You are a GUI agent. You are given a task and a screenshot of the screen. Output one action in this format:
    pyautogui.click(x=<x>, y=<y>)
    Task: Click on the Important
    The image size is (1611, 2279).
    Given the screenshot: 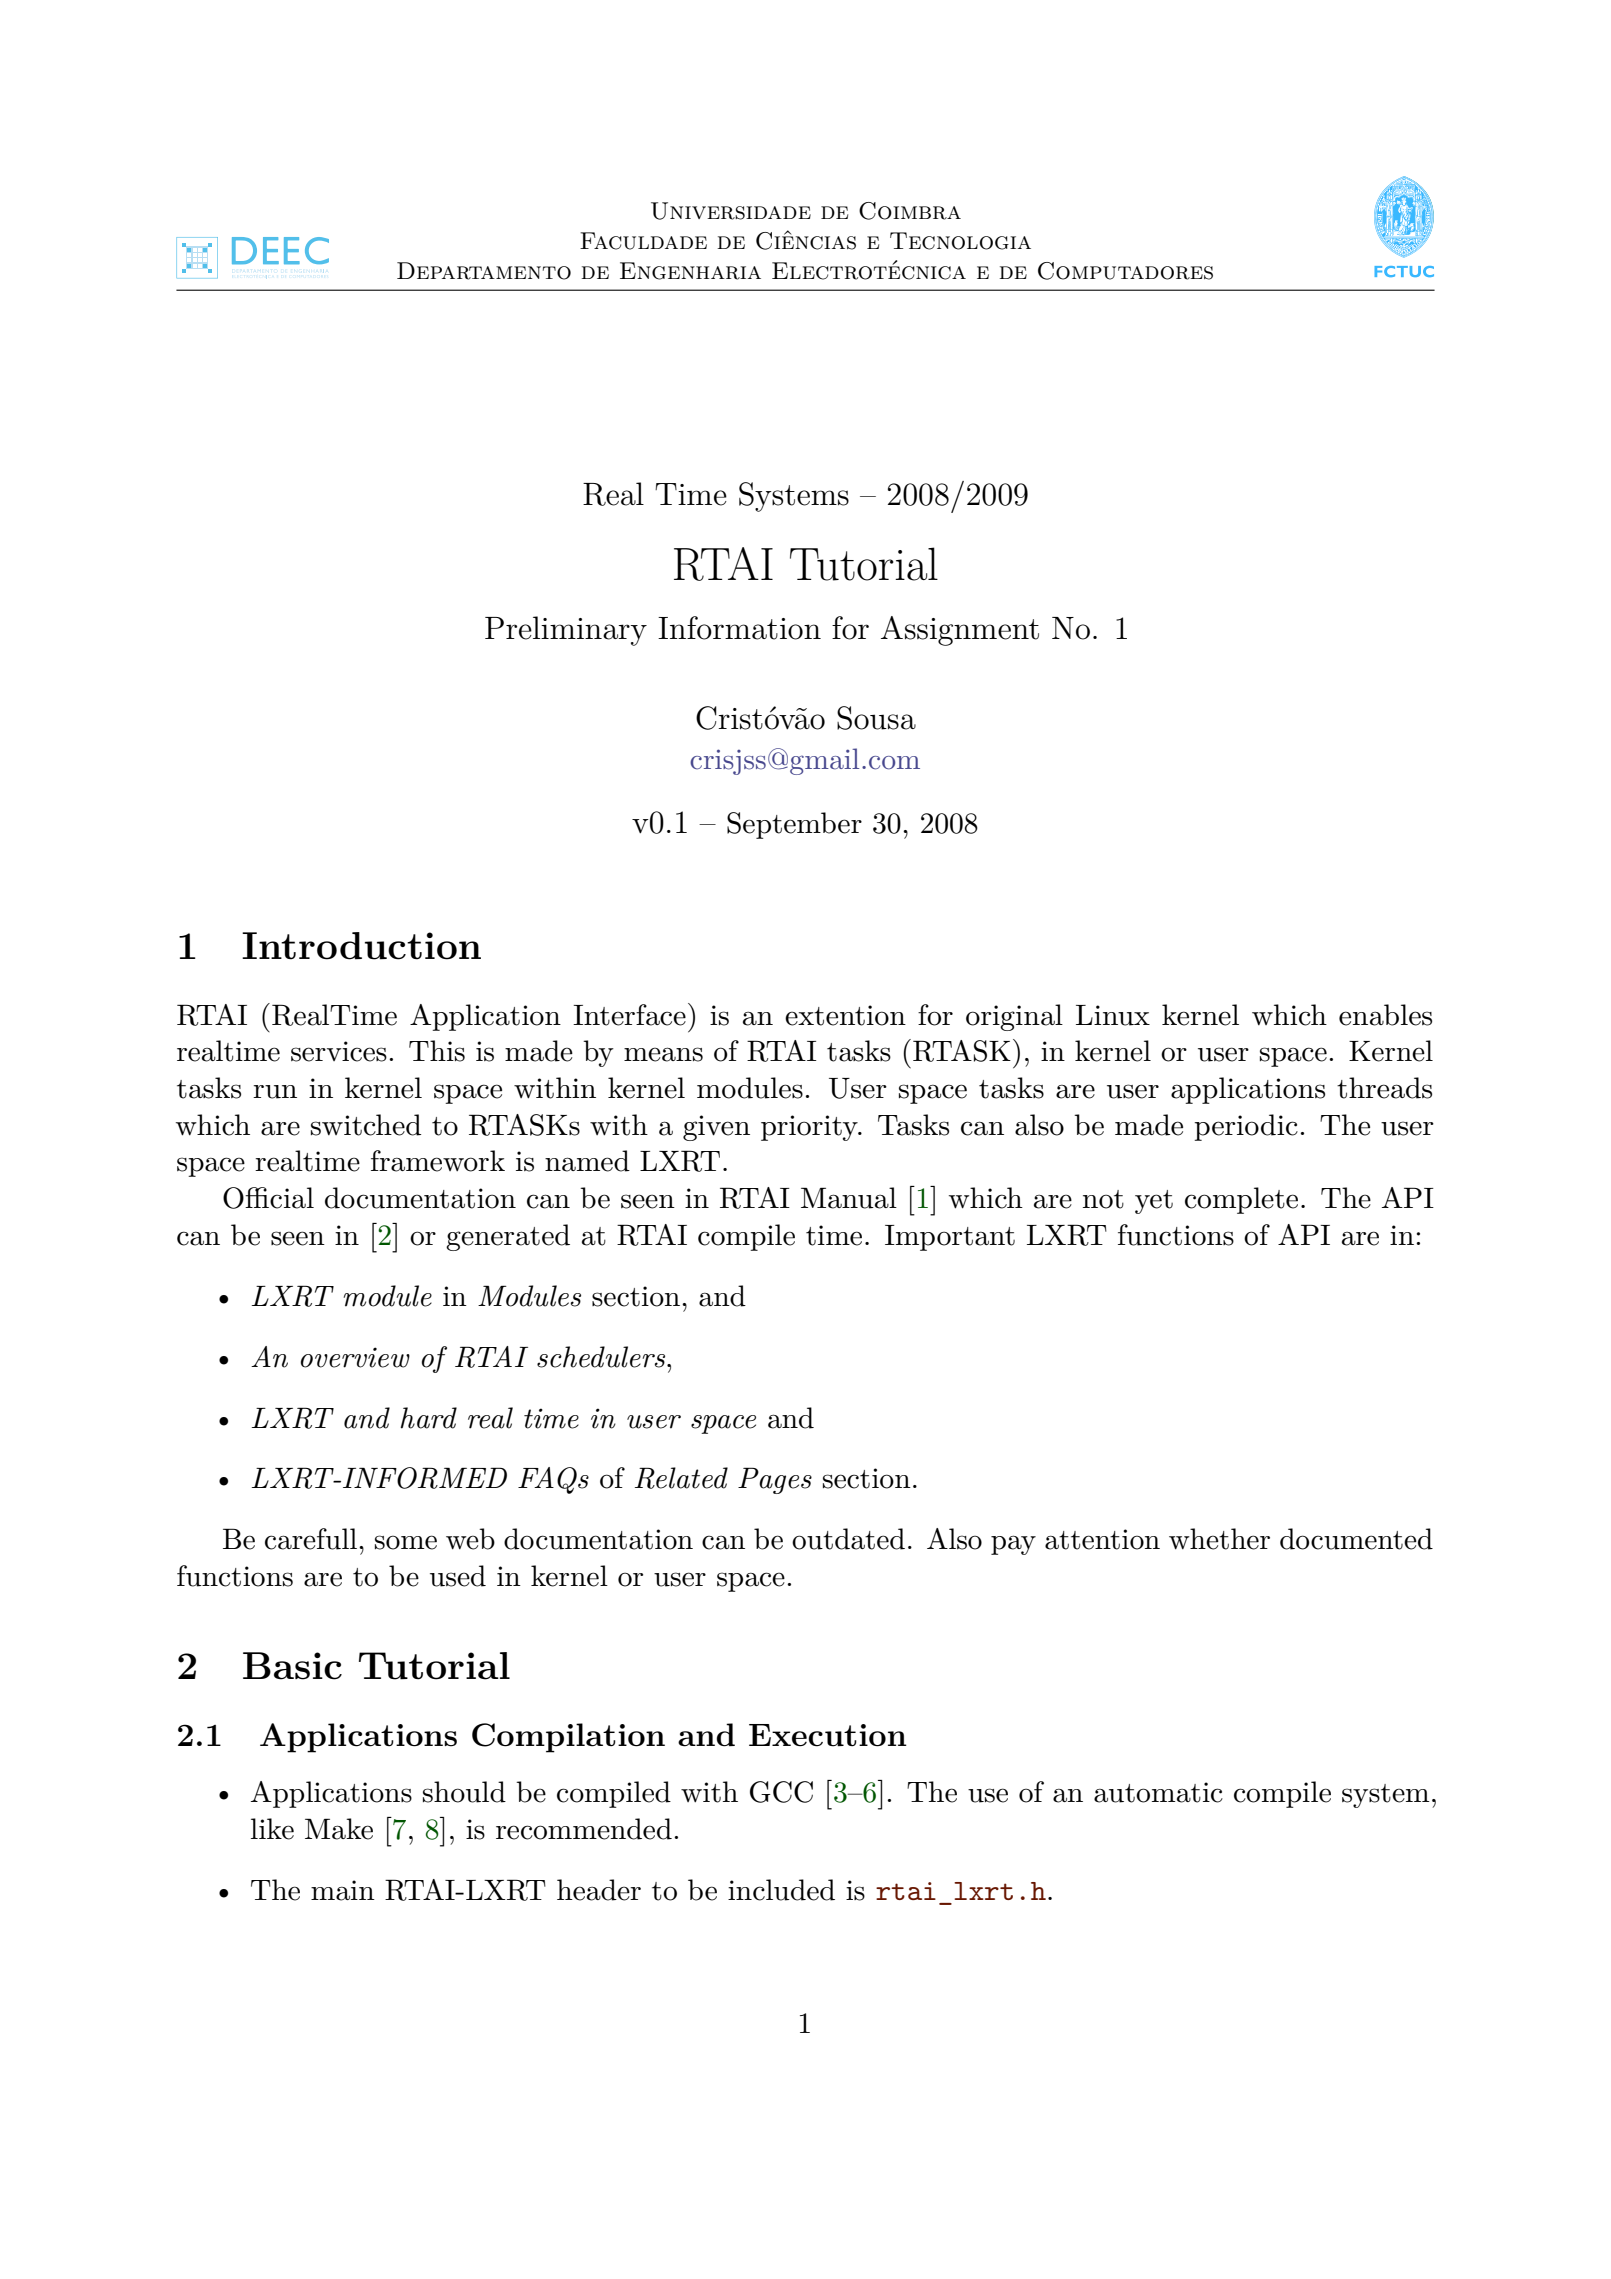 What is the action you would take?
    pyautogui.click(x=950, y=1238)
